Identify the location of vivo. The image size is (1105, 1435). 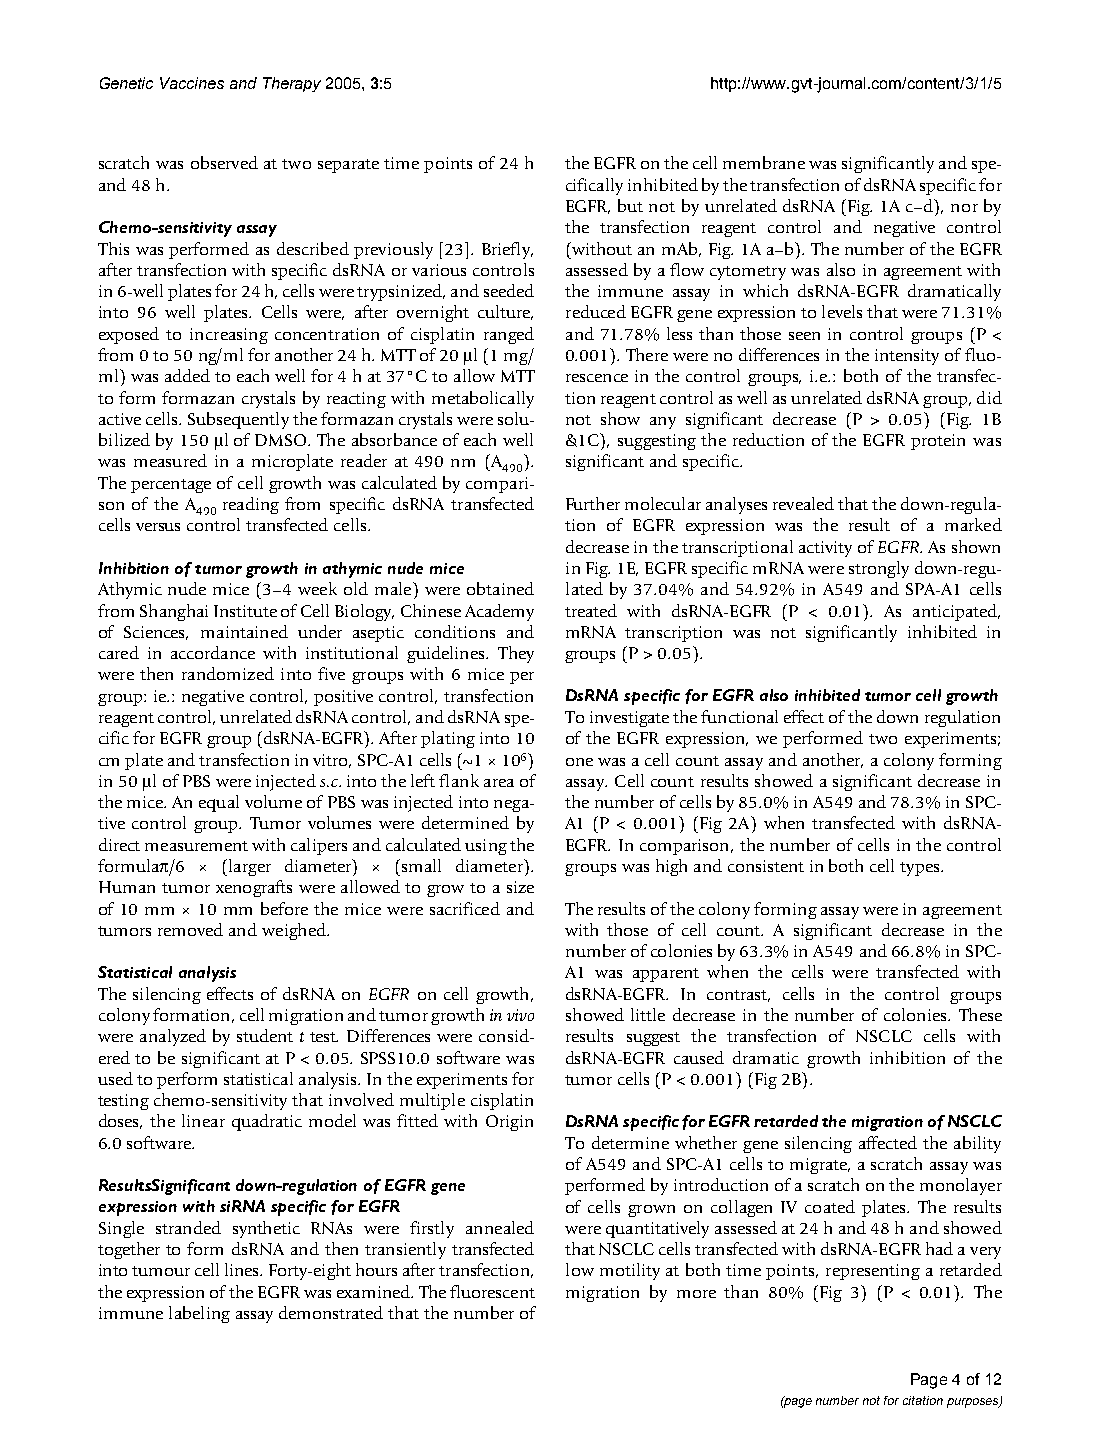
(520, 1015).
